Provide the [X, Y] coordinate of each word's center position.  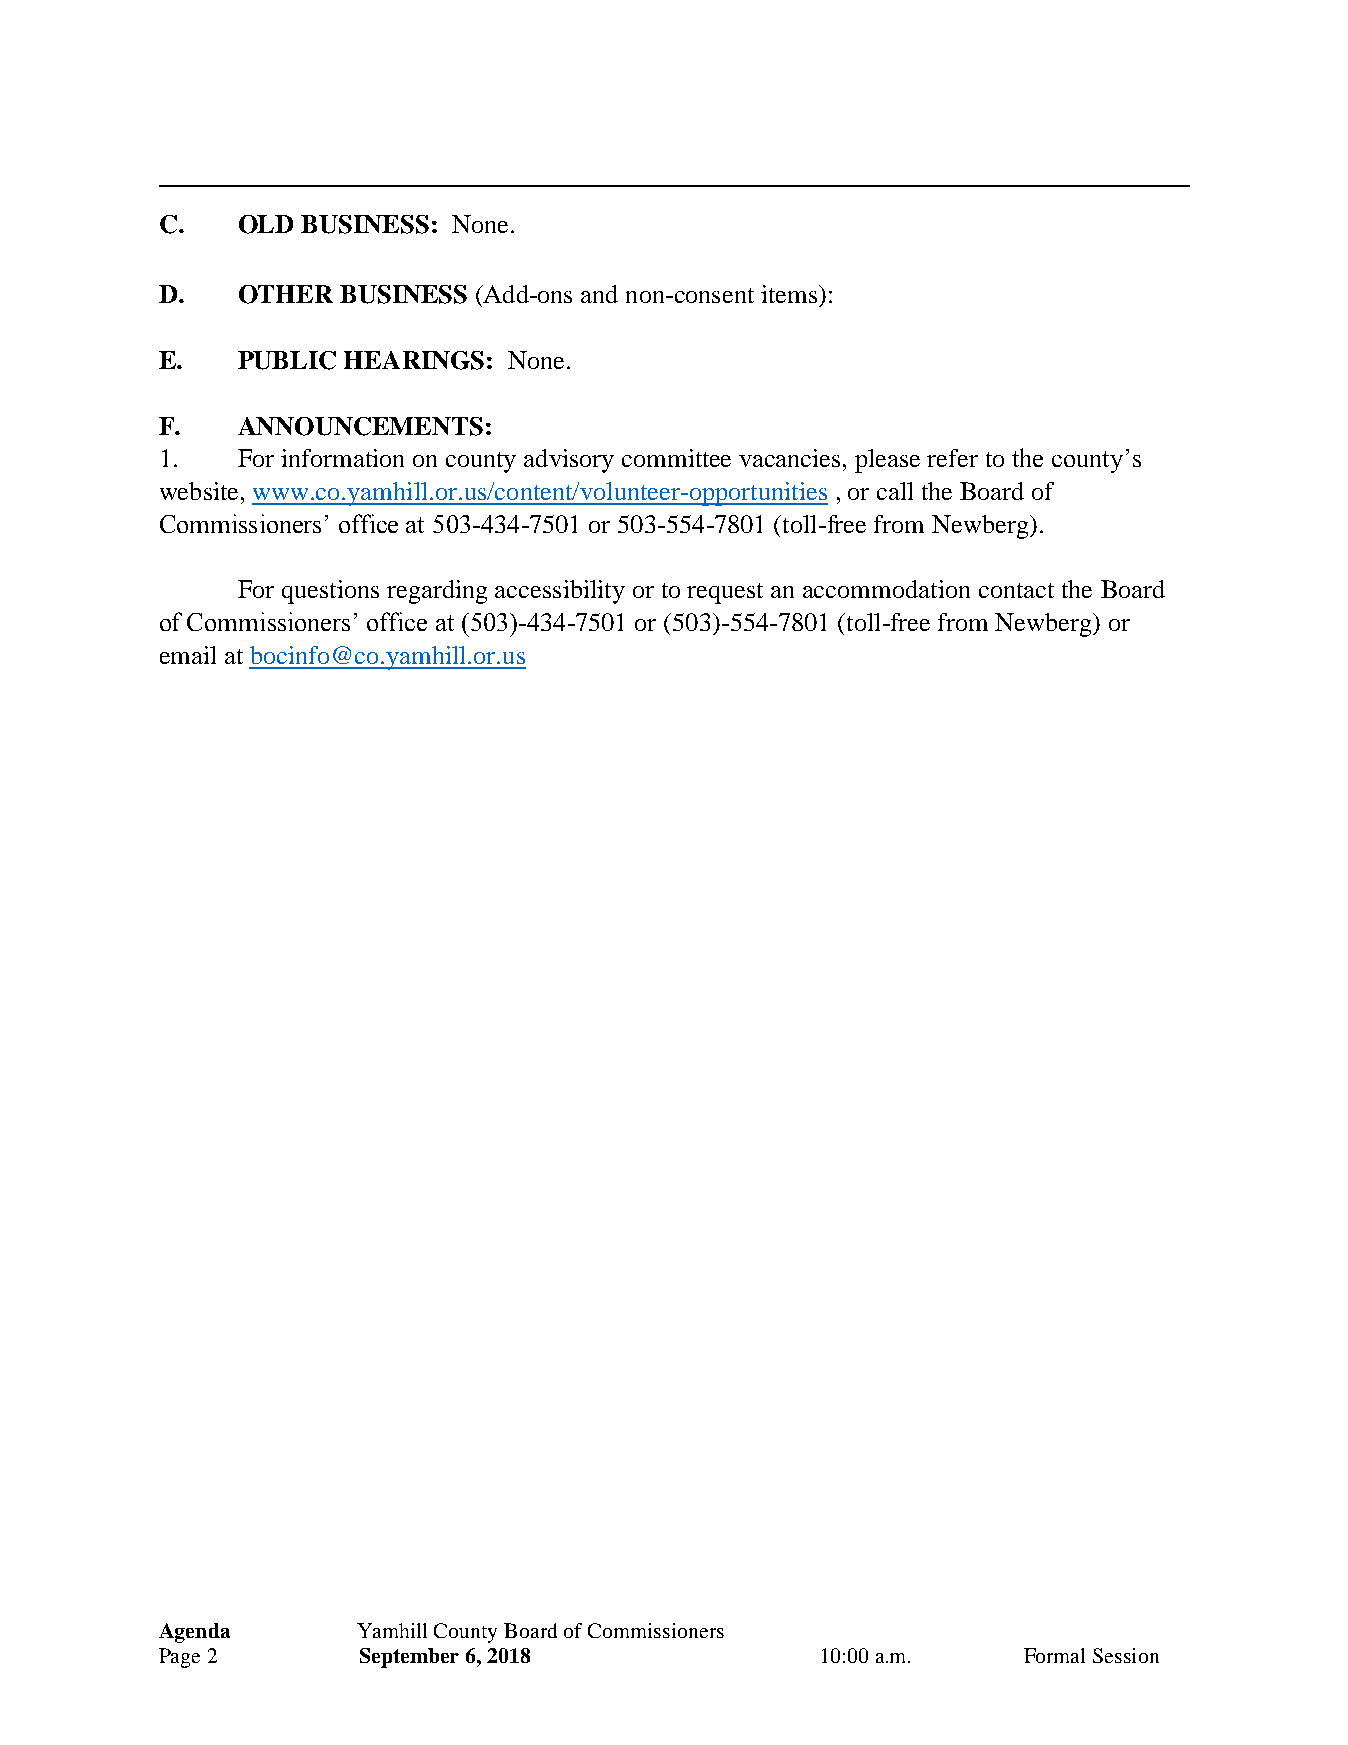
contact [1016, 590]
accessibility [560, 592]
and [599, 294]
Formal [1054, 1655]
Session [1126, 1655]
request [725, 593]
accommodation [886, 589]
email [188, 655]
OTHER [286, 294]
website [199, 491]
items [790, 294]
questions [330, 592]
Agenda [194, 1633]
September [409, 1658]
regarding [437, 592]
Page [179, 1658]
